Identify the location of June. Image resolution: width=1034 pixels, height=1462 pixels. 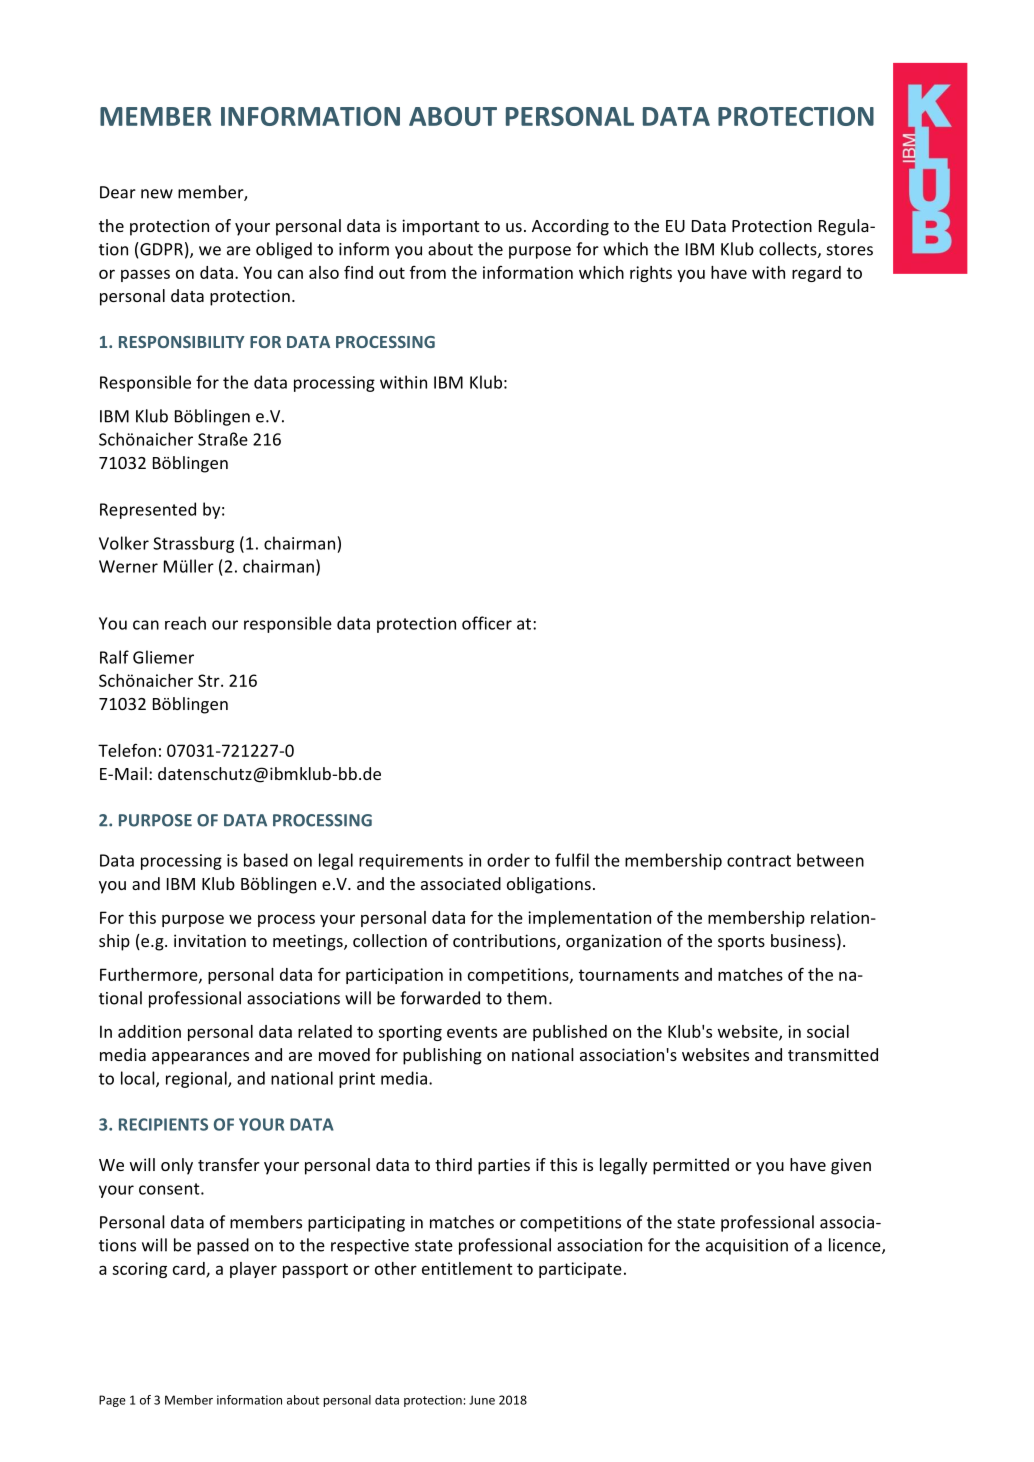
(482, 1400).
